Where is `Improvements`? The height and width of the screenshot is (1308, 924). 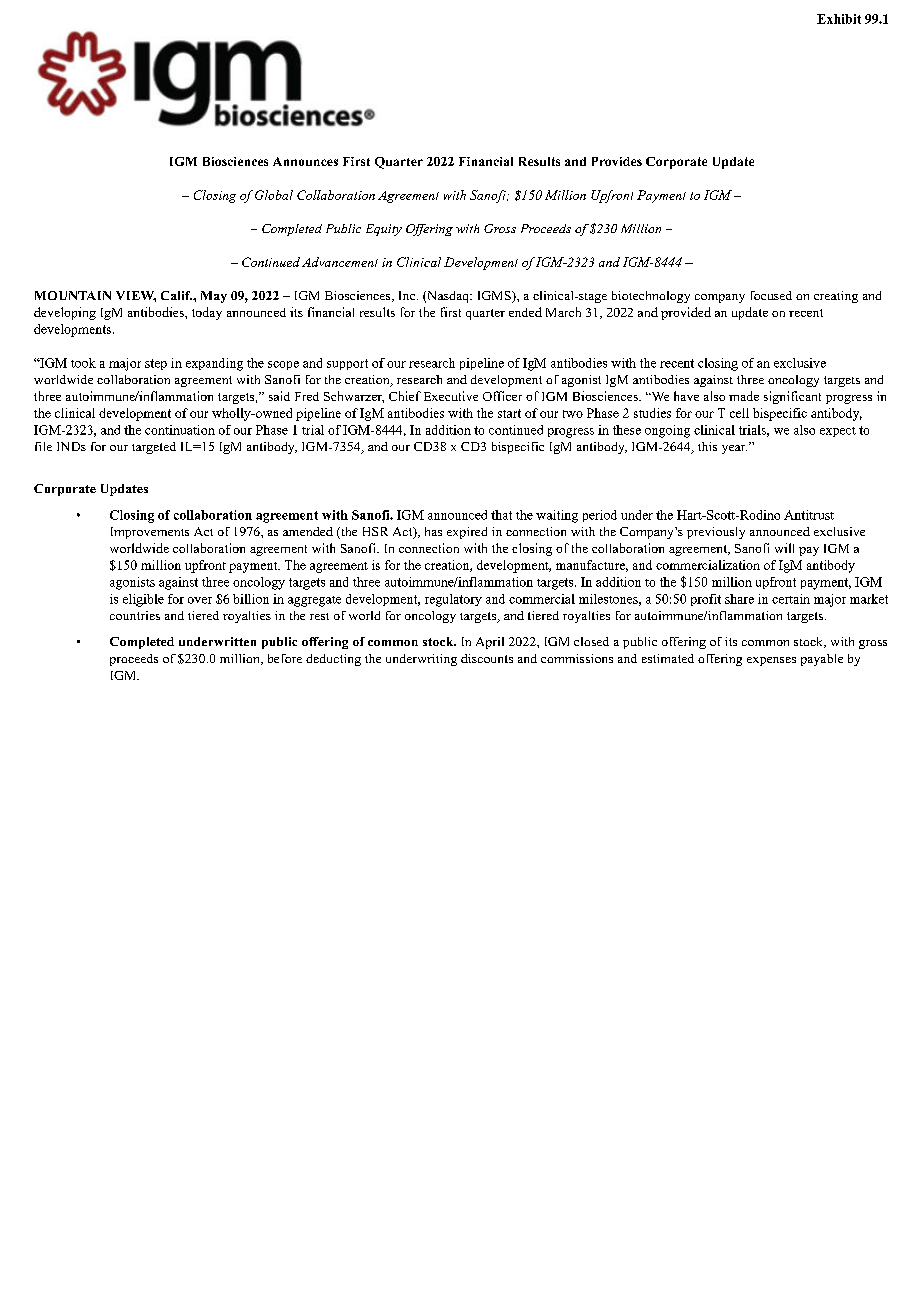 Improvements is located at coordinates (150, 533).
